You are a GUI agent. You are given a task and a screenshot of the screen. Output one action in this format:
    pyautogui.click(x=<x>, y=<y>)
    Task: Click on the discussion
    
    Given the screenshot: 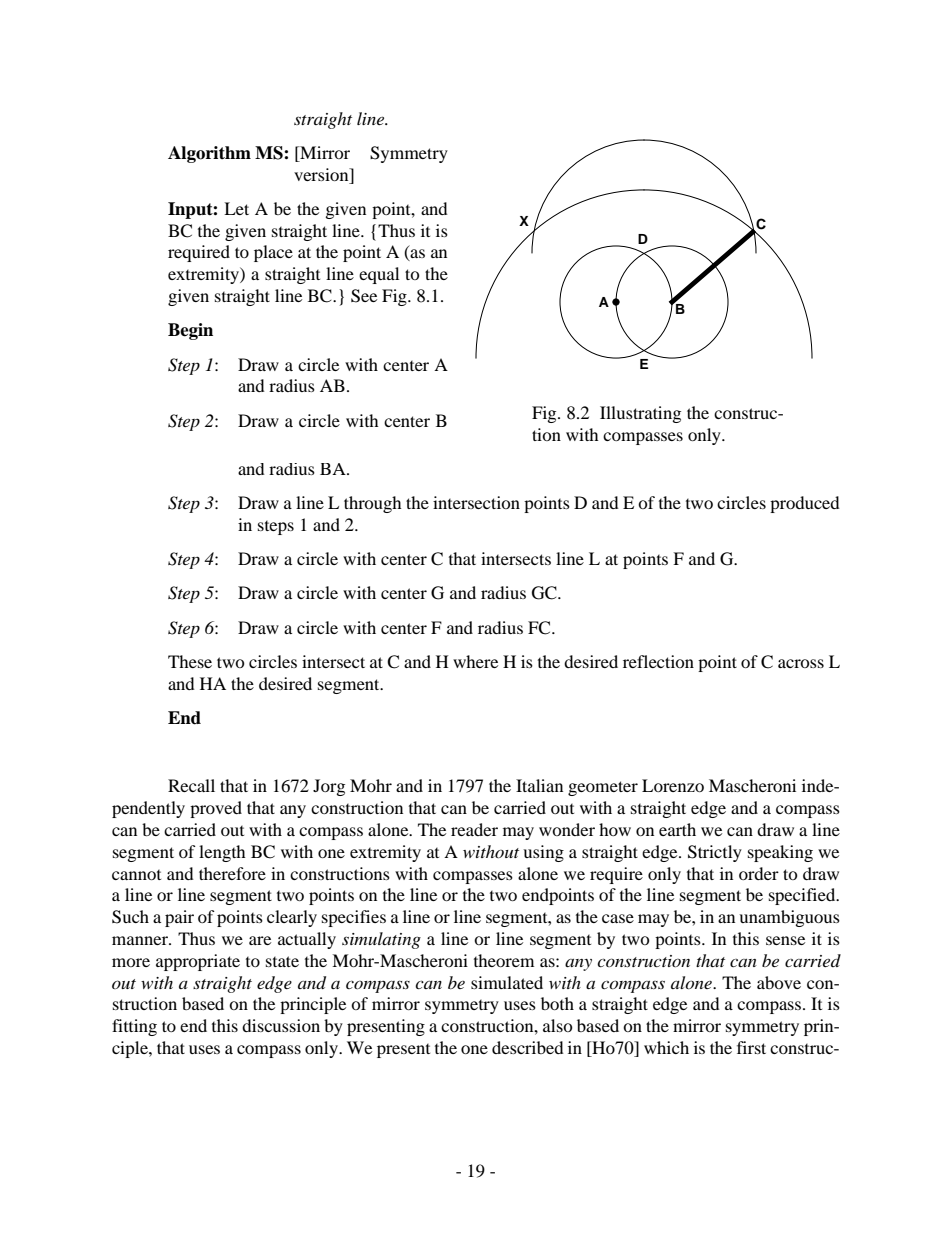 What is the action you would take?
    pyautogui.click(x=281, y=1025)
